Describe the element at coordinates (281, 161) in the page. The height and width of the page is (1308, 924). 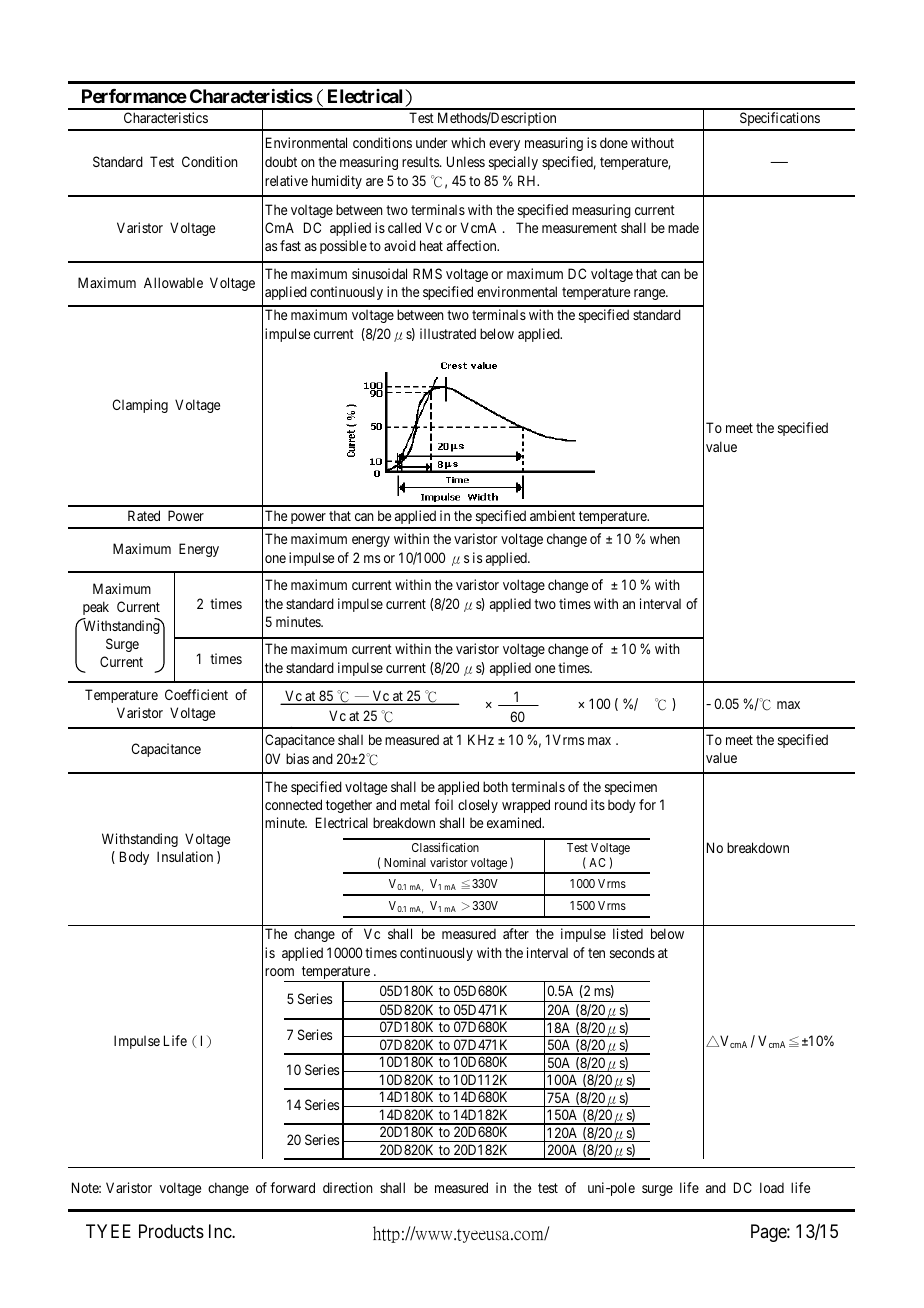
I see `doubt` at that location.
